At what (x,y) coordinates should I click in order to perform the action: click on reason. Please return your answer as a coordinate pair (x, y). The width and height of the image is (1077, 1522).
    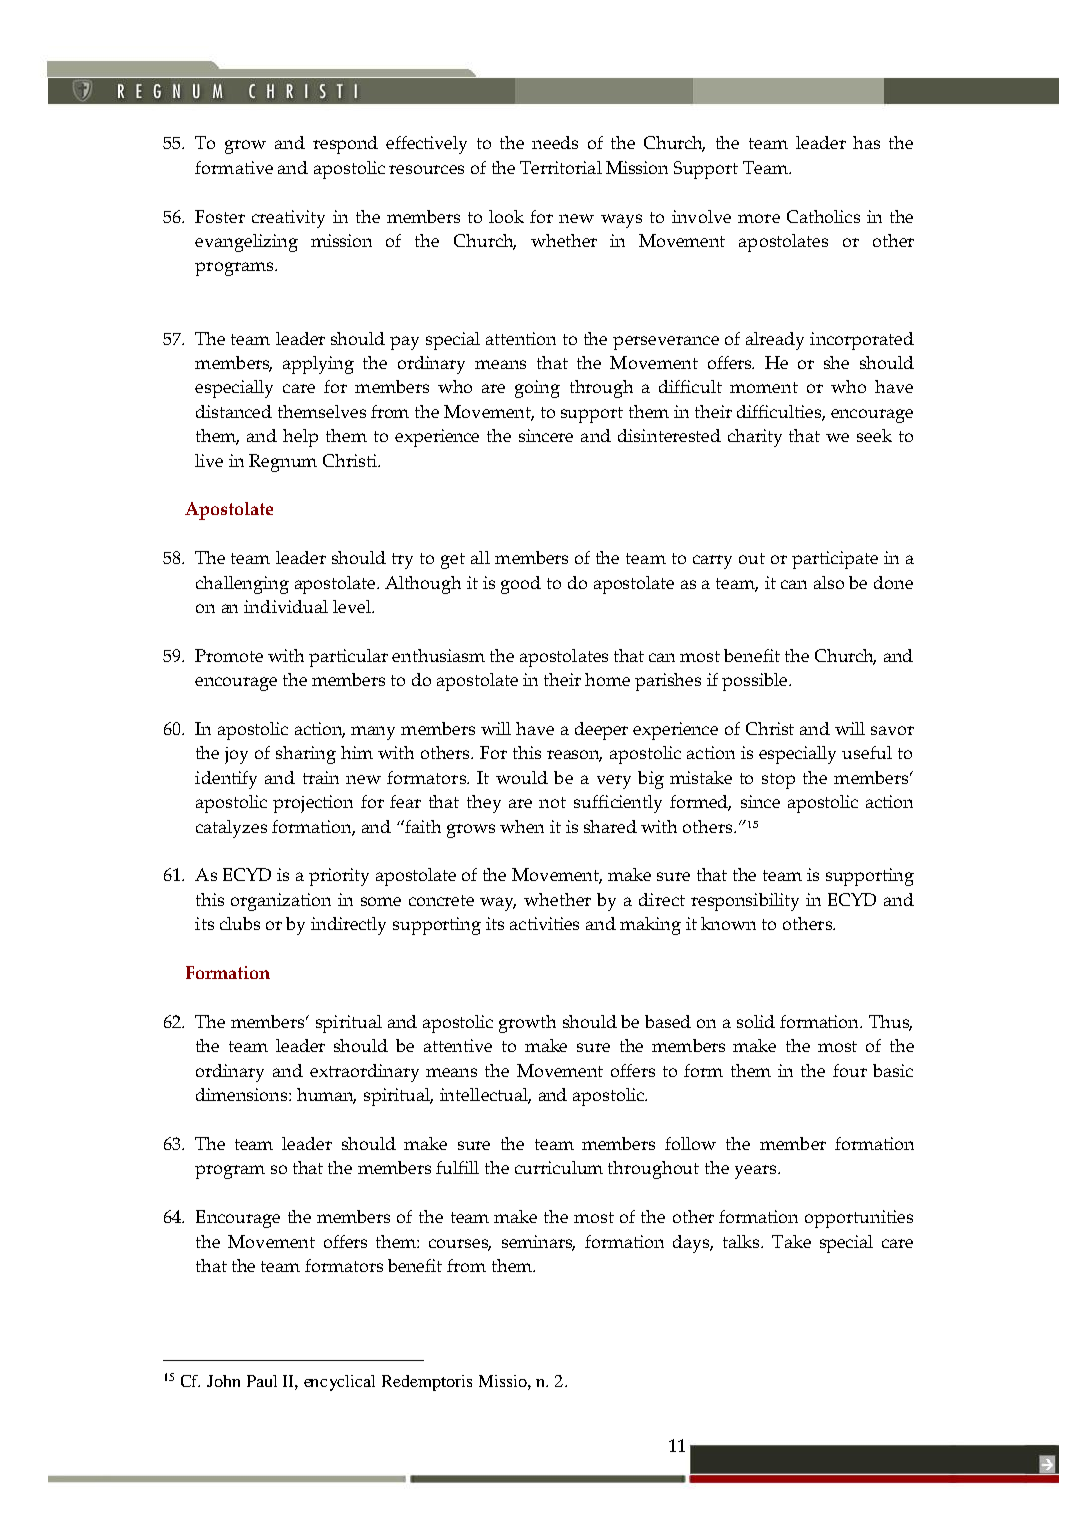
    Looking at the image, I should click on (574, 756).
